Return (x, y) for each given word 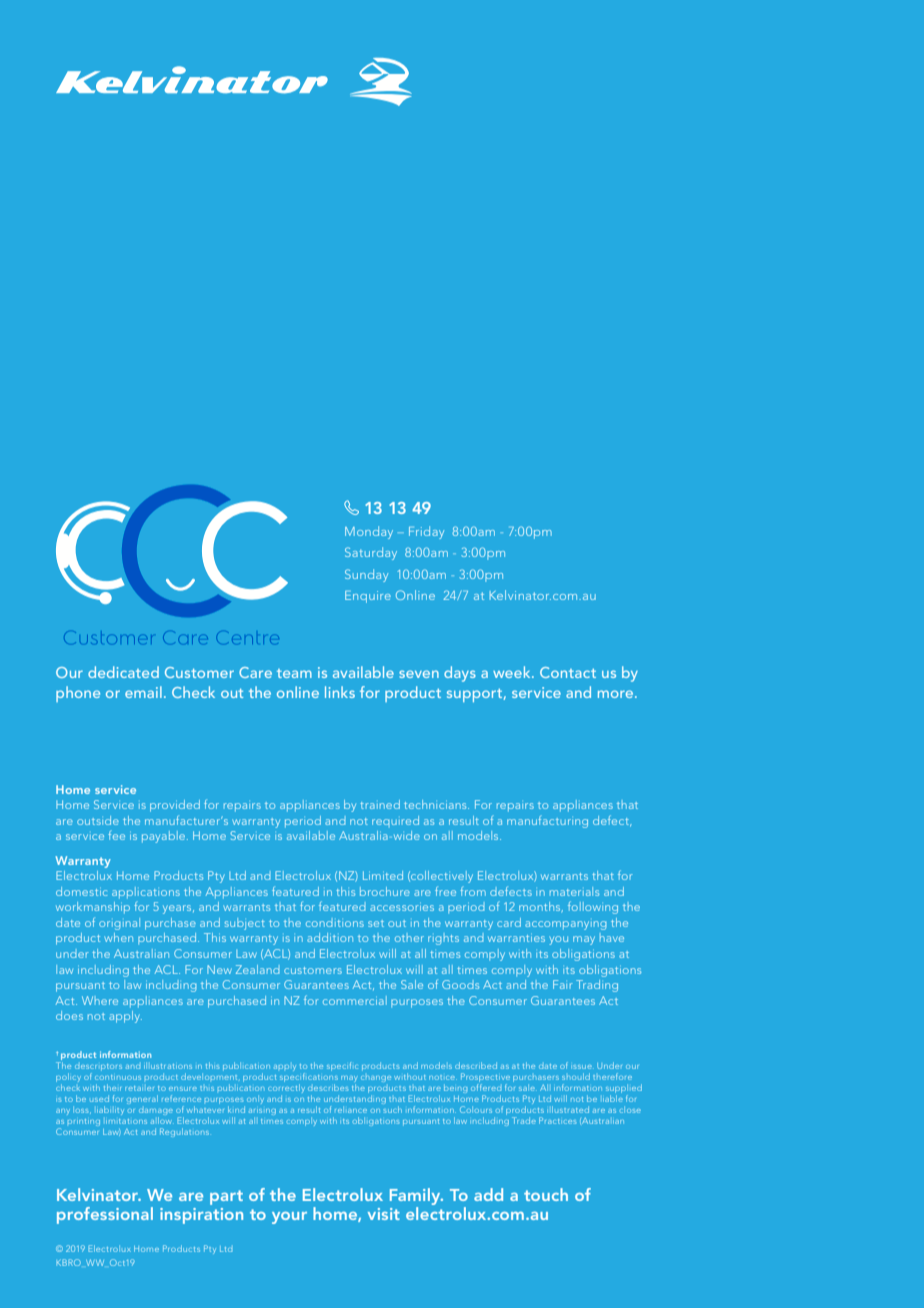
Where (100, 1000)
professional (105, 1215)
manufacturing (547, 821)
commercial (355, 1000)
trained (380, 804)
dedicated (123, 672)
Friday (426, 532)
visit (384, 1214)
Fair (563, 984)
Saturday (371, 553)
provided (175, 806)
